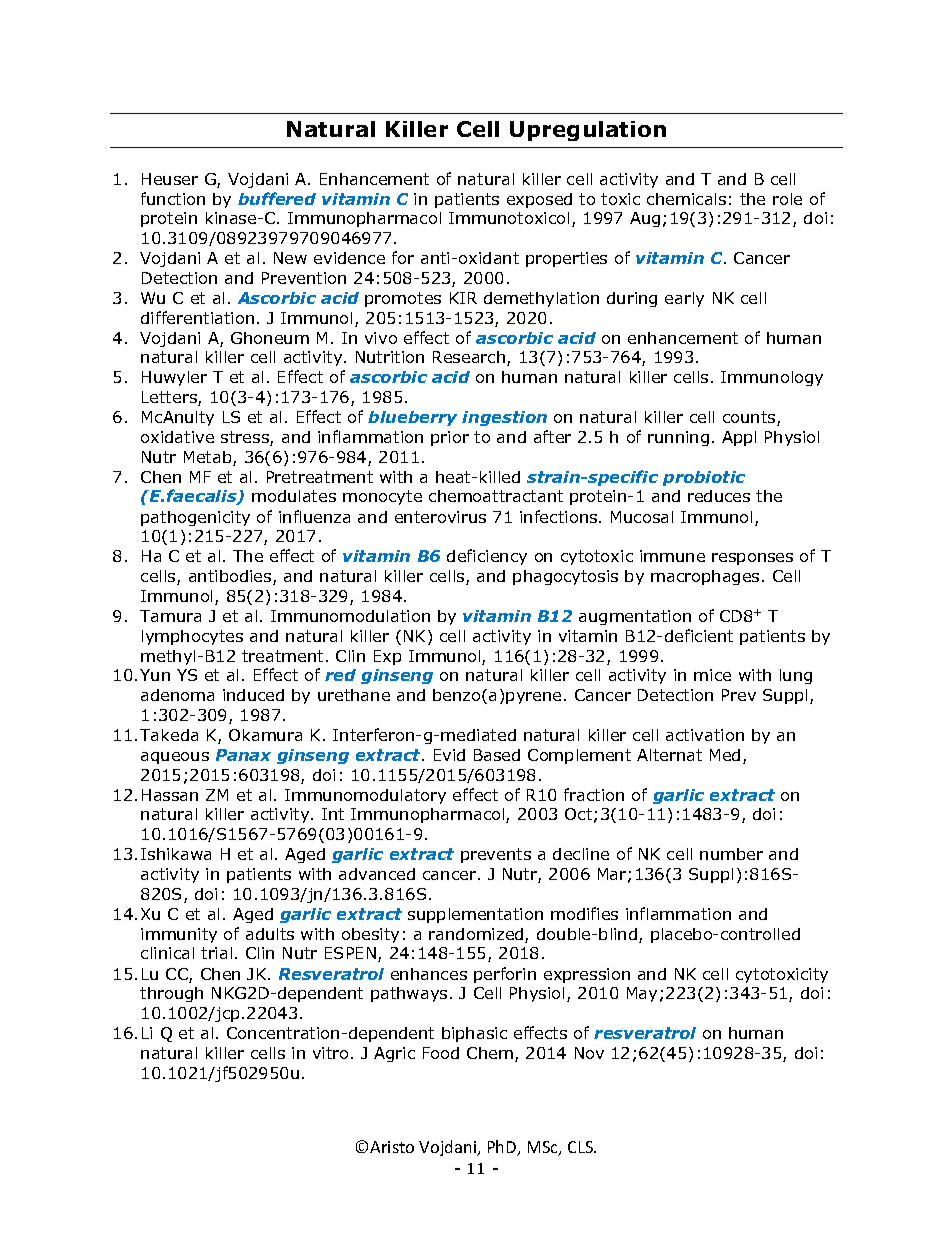 Image resolution: width=952 pixels, height=1233 pixels. Describe the element at coordinates (539, 200) in the document. I see `exposed` at that location.
